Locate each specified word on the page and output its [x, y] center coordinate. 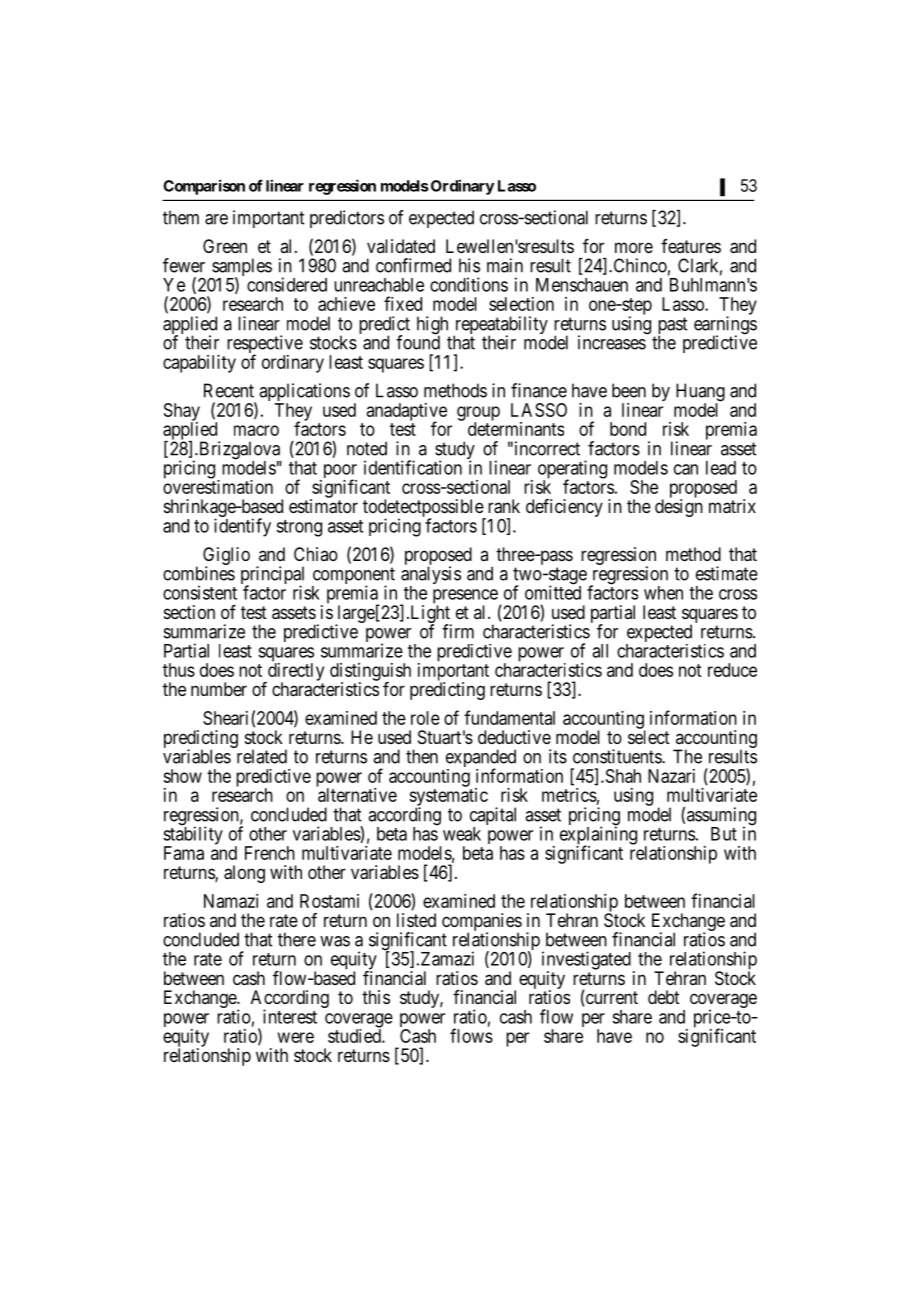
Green [225, 246]
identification [413, 467]
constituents [618, 756]
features [691, 246]
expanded [481, 759]
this [376, 997]
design [679, 508]
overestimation [218, 487]
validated [401, 246]
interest [290, 1016]
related [262, 756]
